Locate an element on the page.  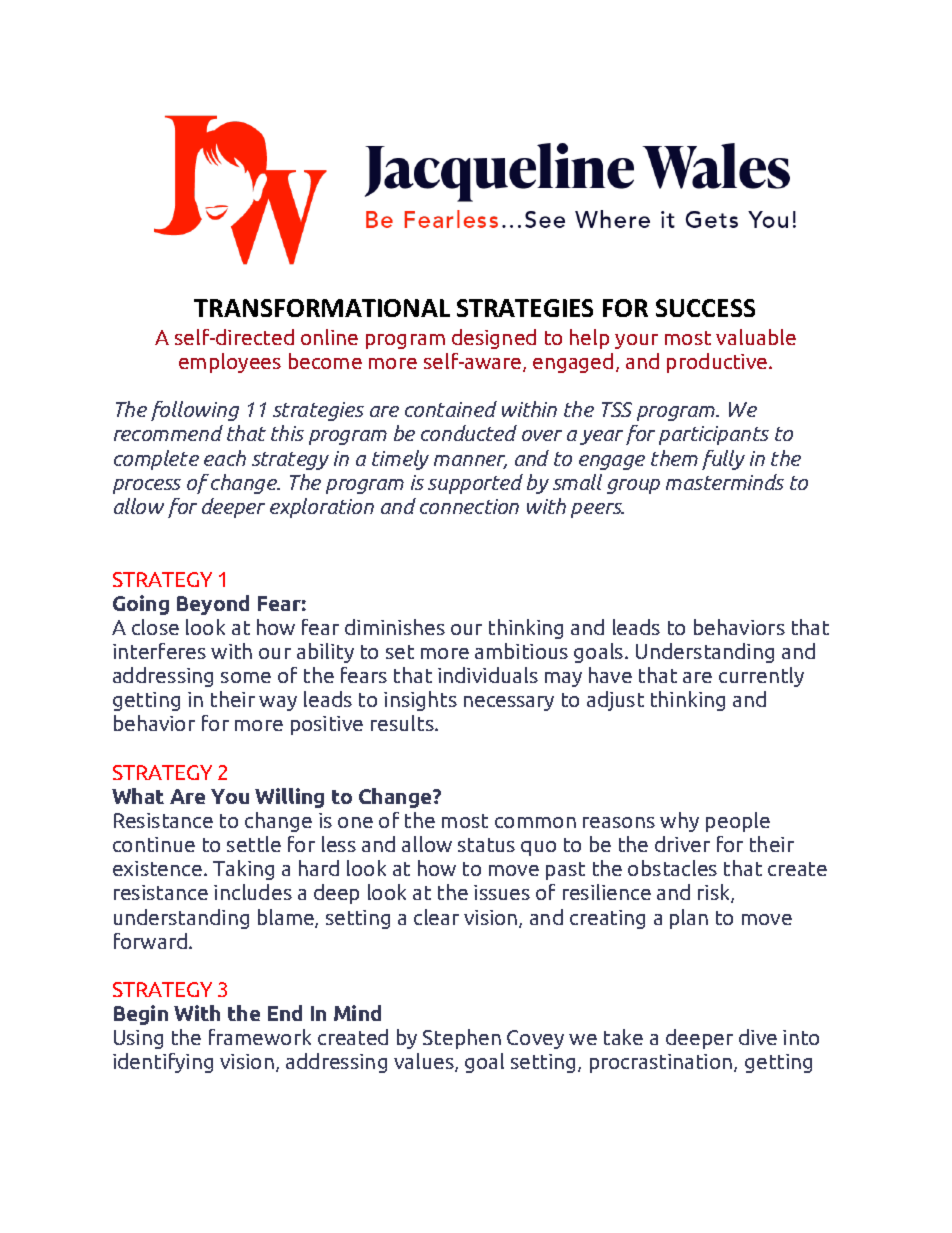
valuable is located at coordinates (756, 337).
